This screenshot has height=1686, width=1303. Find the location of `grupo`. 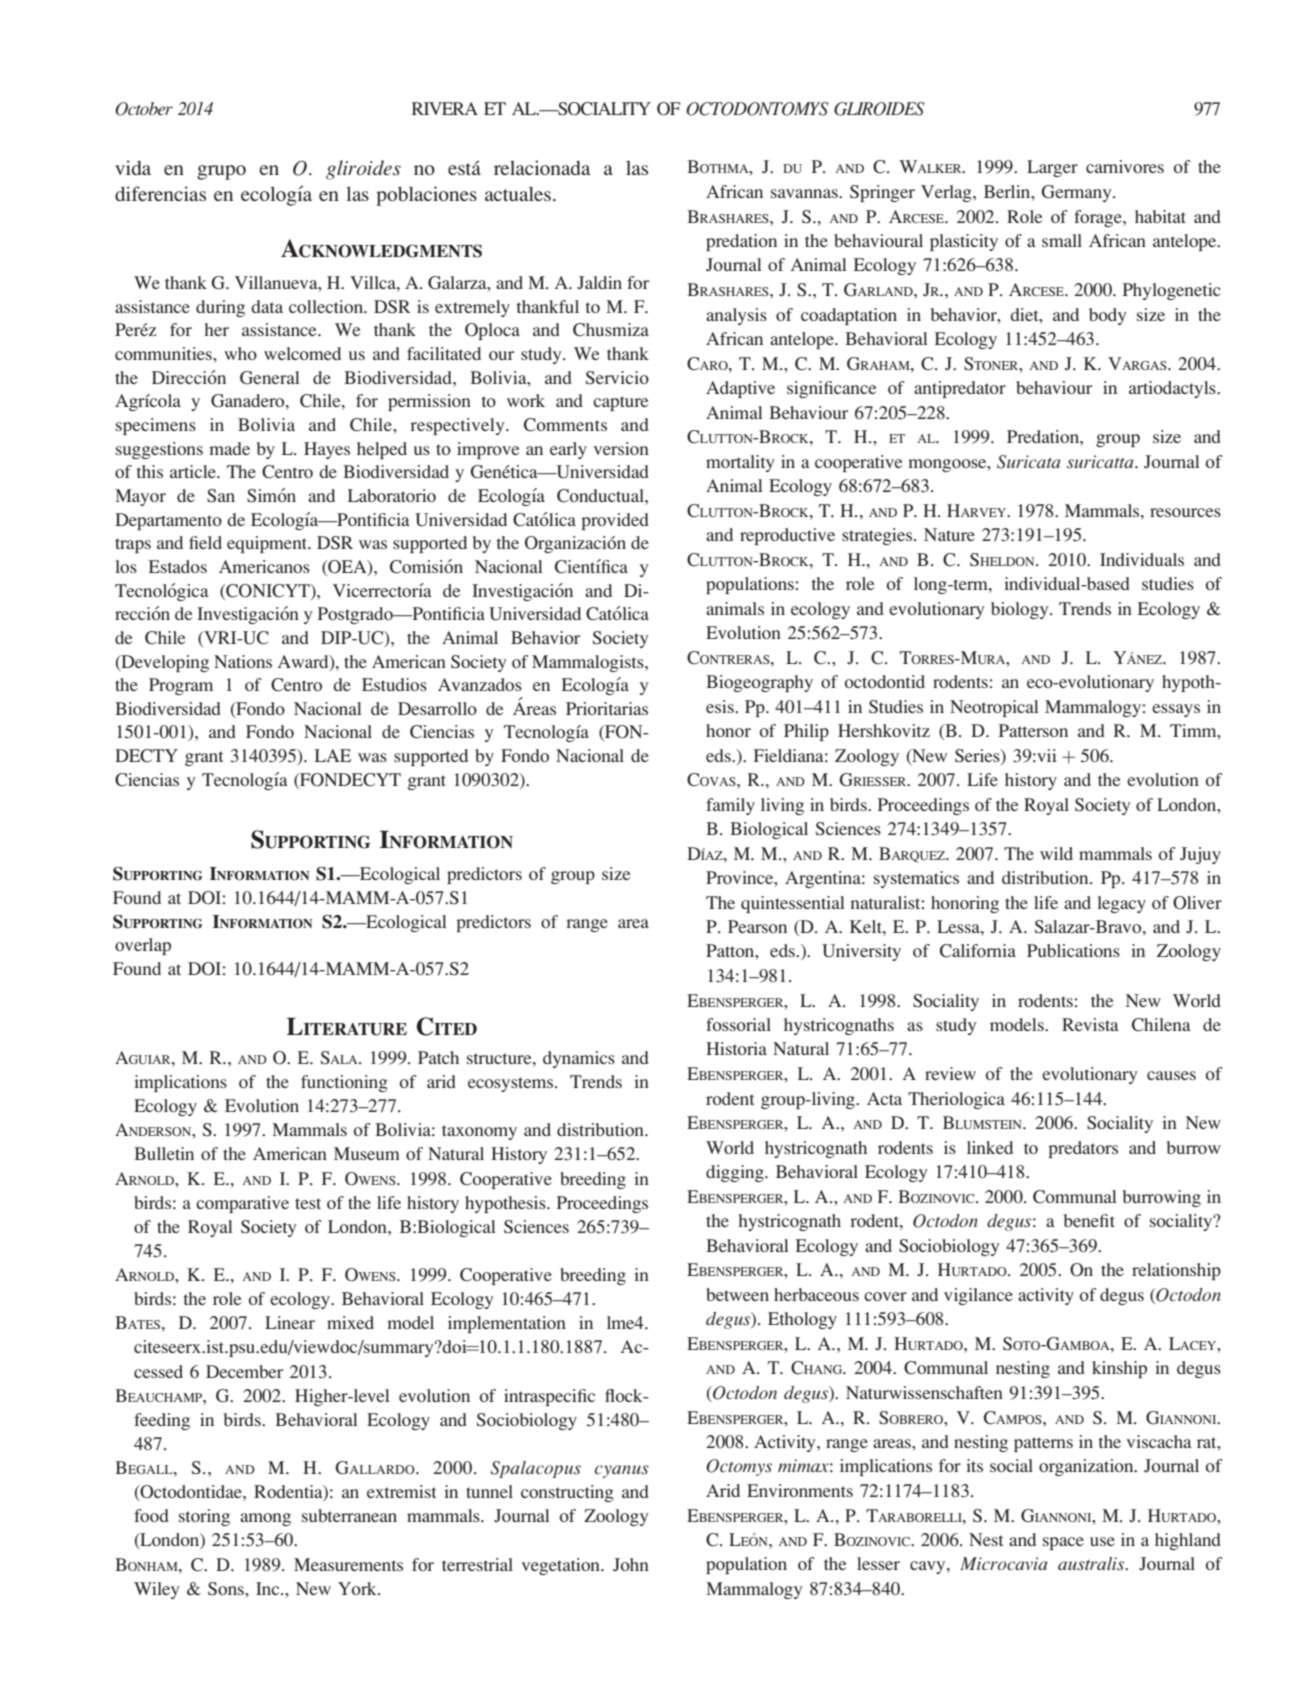

grupo is located at coordinates (221, 172).
